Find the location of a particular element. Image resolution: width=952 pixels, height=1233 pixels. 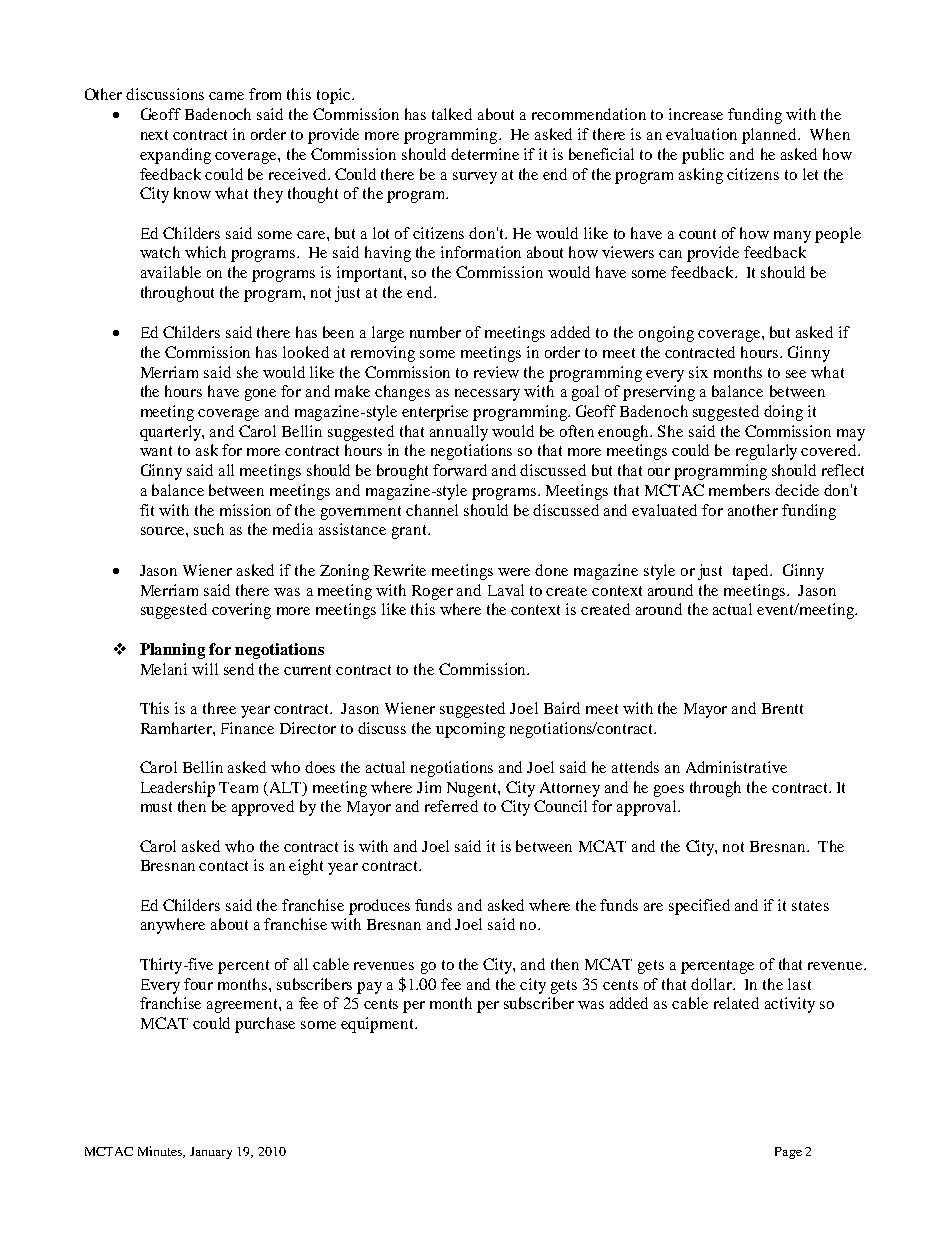

equipment is located at coordinates (378, 1025).
